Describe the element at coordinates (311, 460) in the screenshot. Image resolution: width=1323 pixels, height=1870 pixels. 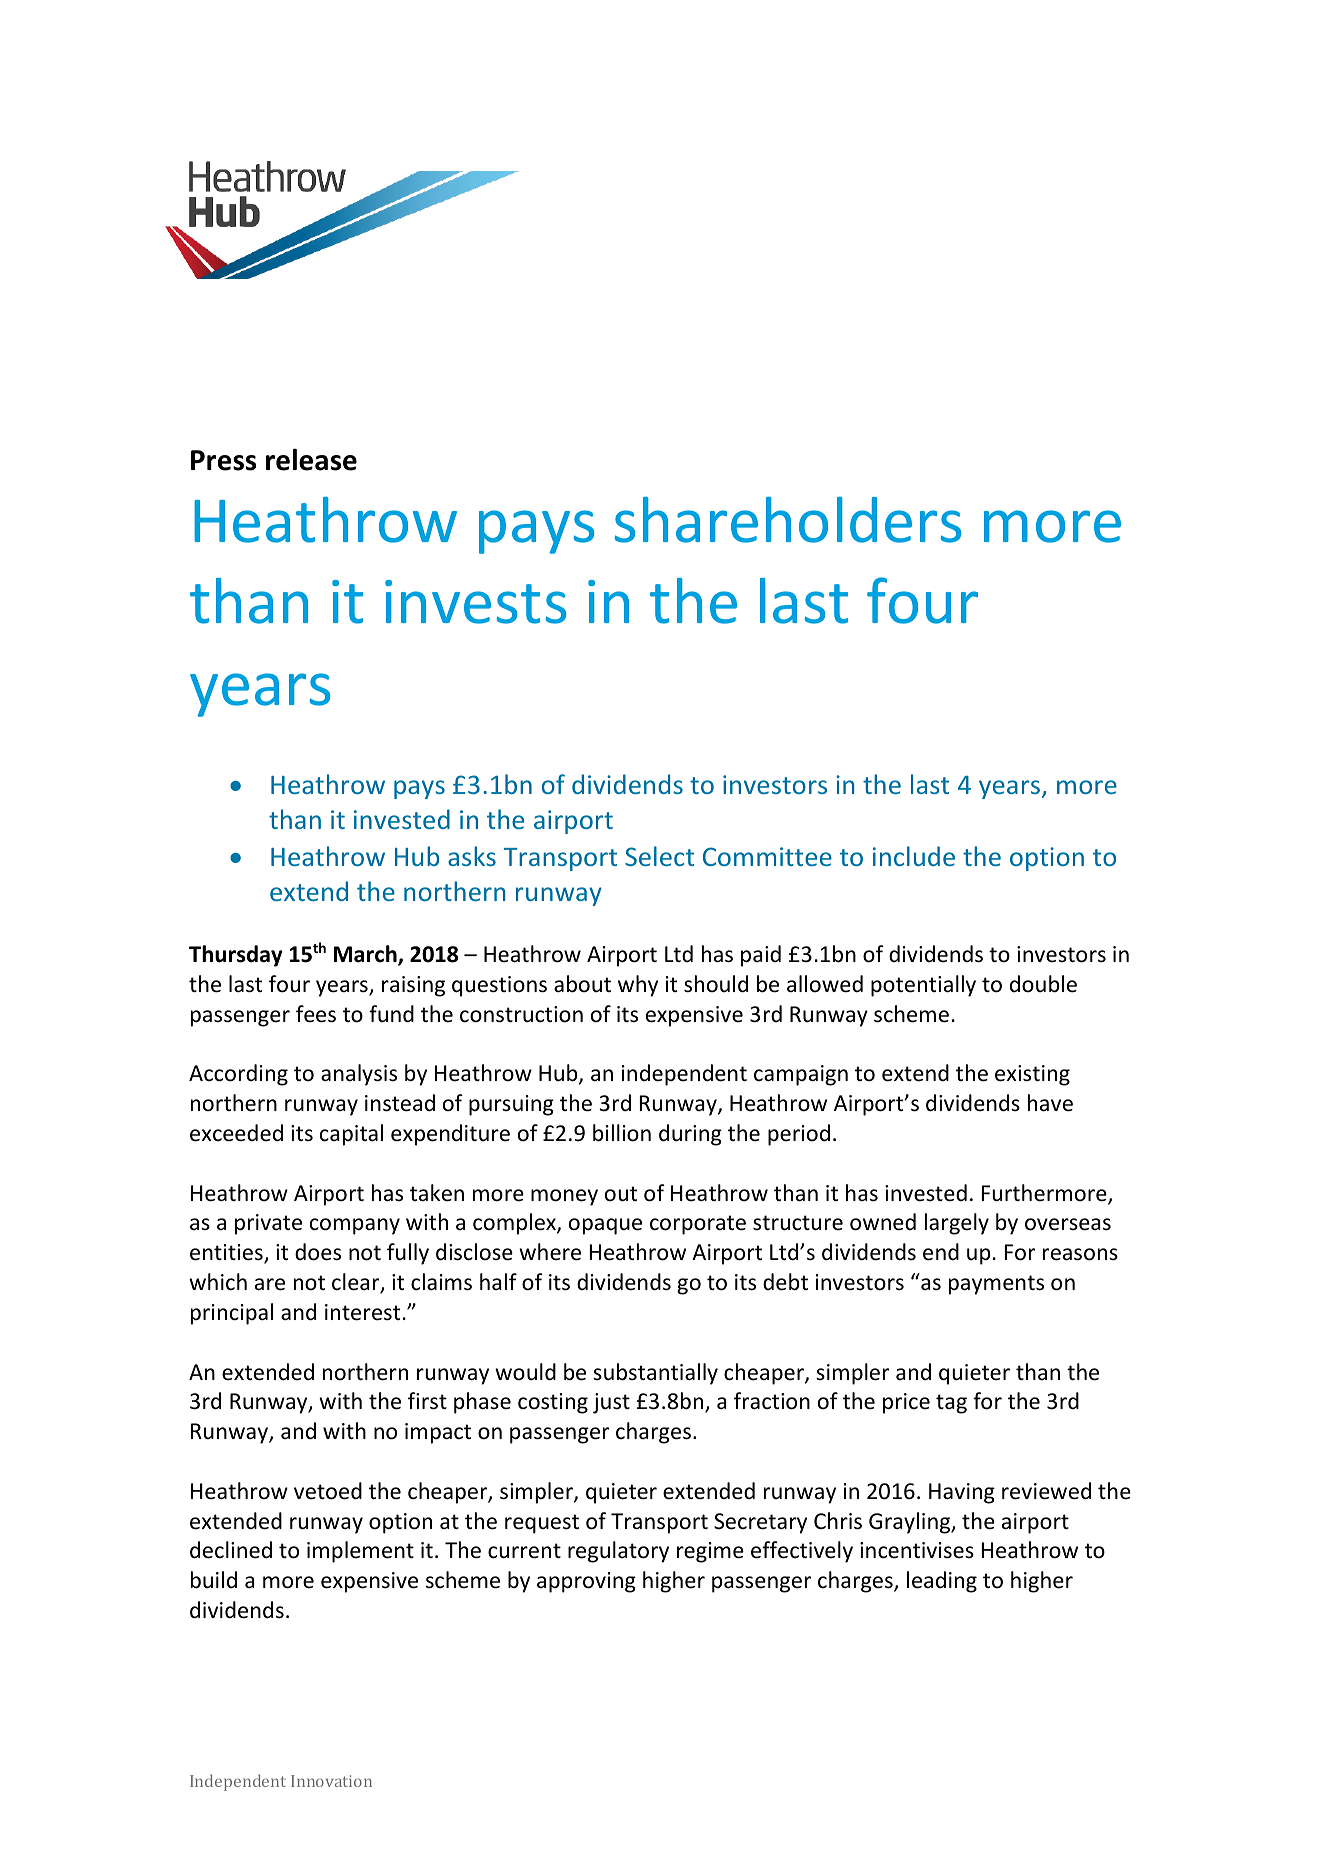
I see `release` at that location.
